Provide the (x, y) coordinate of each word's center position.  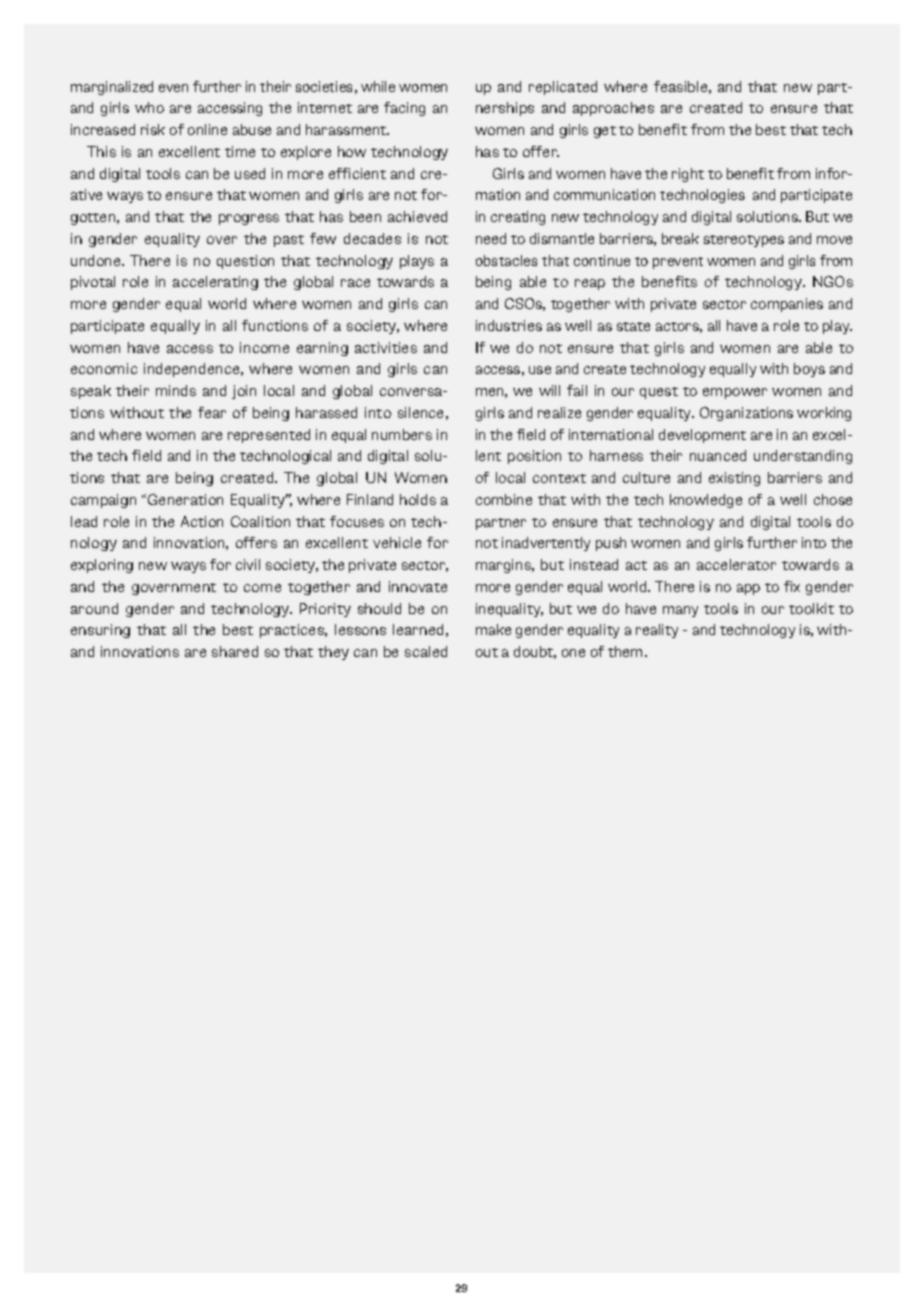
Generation (185, 499)
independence (193, 370)
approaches (613, 109)
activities (386, 347)
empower (735, 393)
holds (418, 499)
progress (249, 219)
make (493, 629)
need (491, 238)
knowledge (706, 501)
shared (235, 651)
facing (404, 109)
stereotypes (744, 241)
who (149, 107)
